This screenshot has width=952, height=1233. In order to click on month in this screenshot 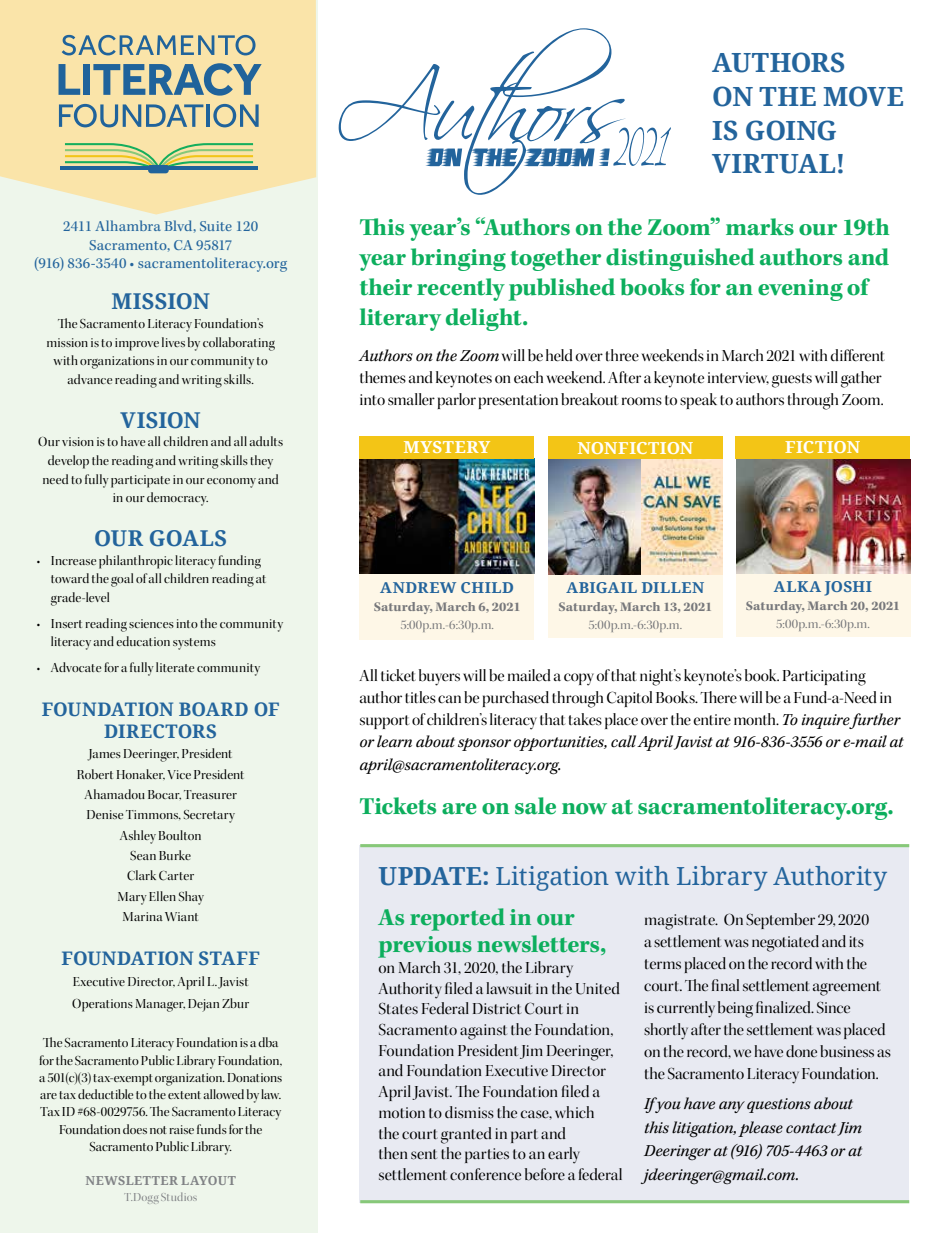, I will do `click(756, 719)`.
